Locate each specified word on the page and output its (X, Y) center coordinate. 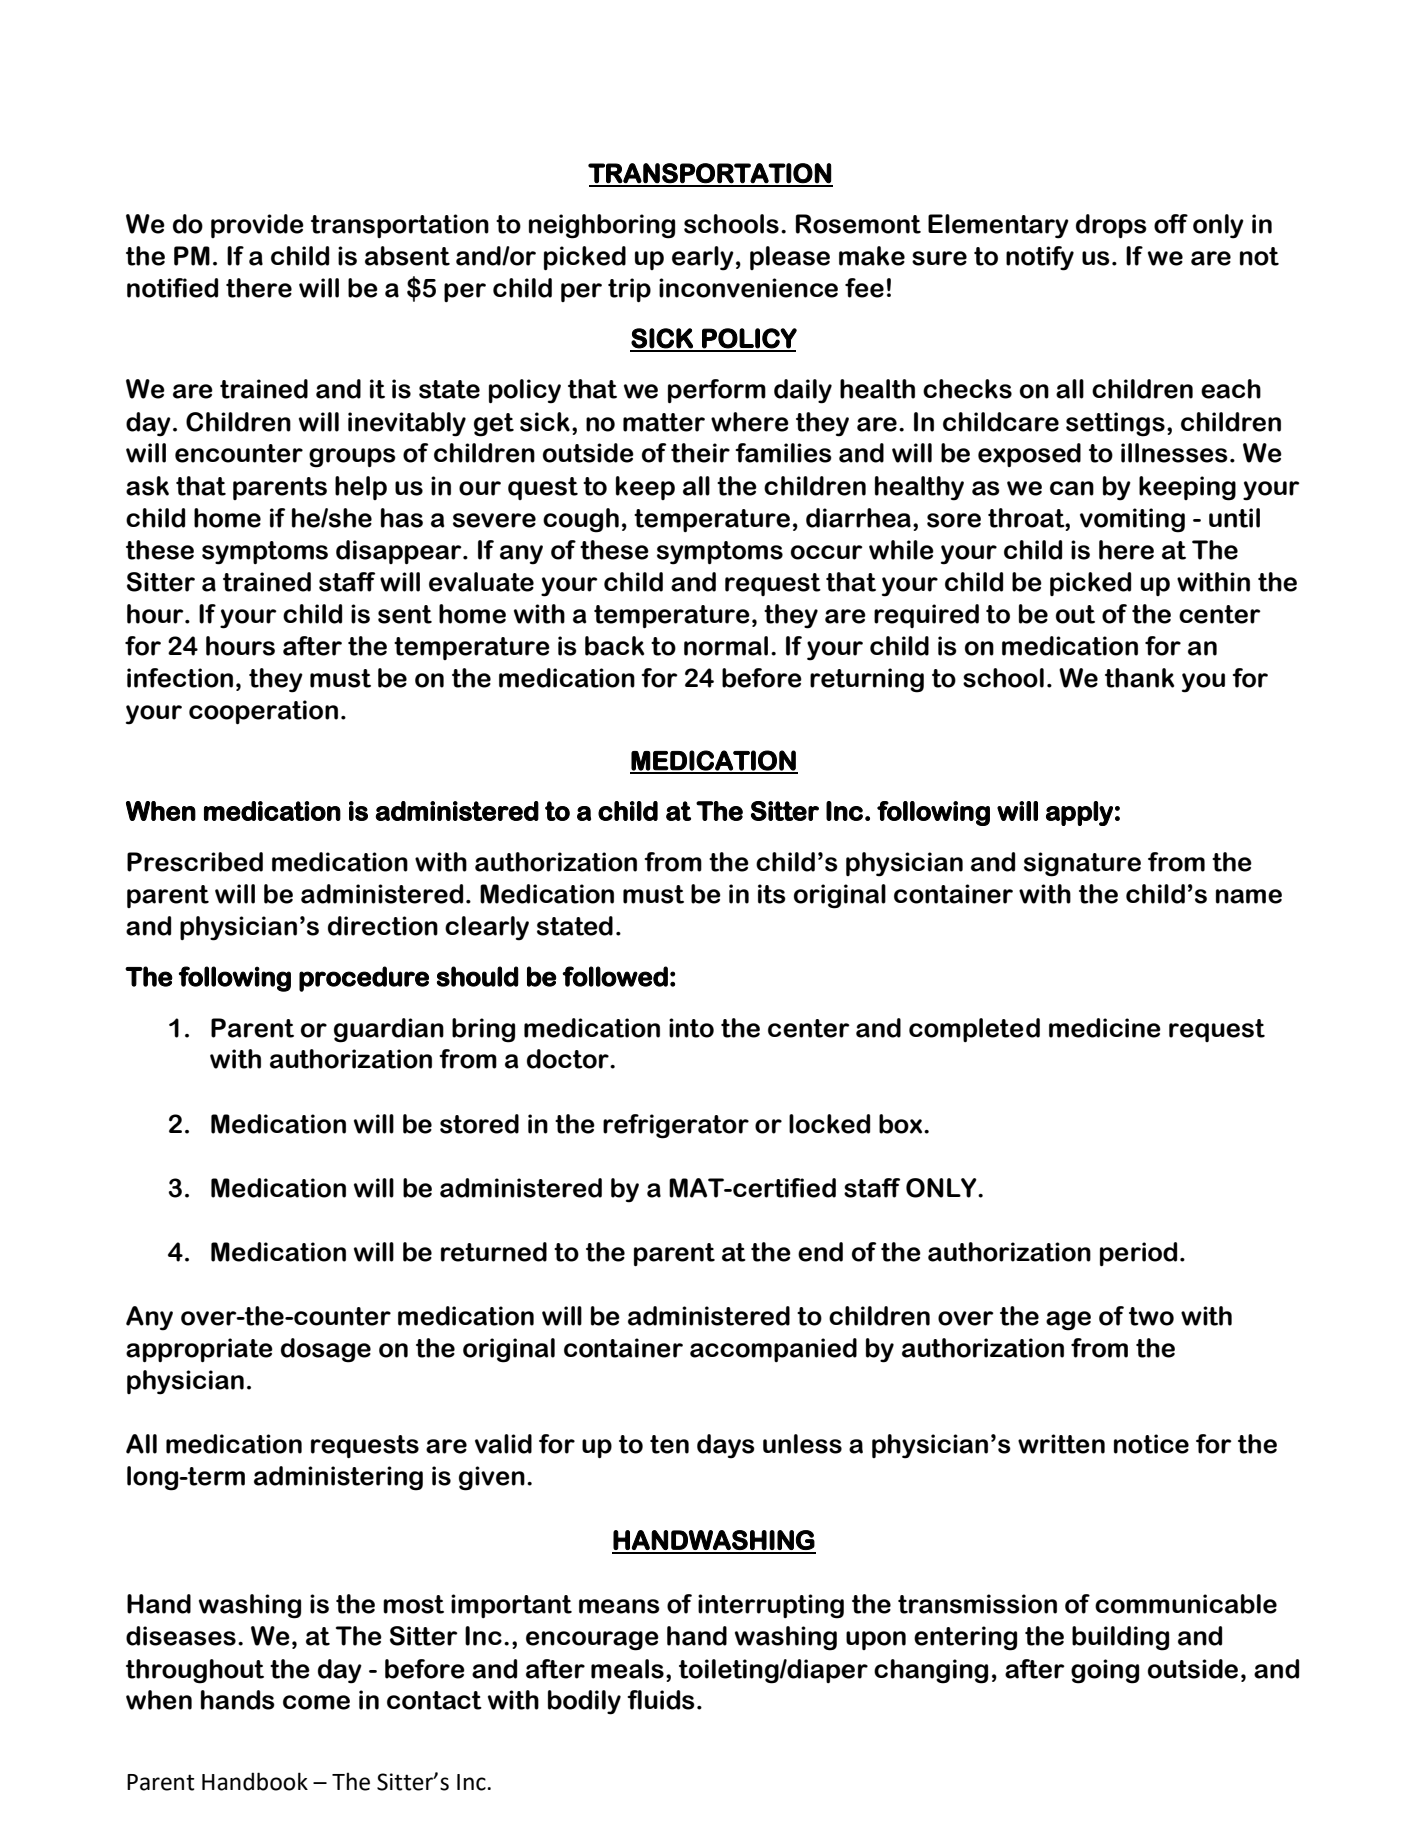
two (1151, 1316)
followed (615, 976)
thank (1140, 678)
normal (726, 646)
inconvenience (748, 288)
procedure (364, 979)
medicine (1105, 1028)
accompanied (773, 1350)
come (316, 1702)
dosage (326, 1350)
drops (1111, 226)
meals (627, 1669)
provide (257, 226)
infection (180, 678)
